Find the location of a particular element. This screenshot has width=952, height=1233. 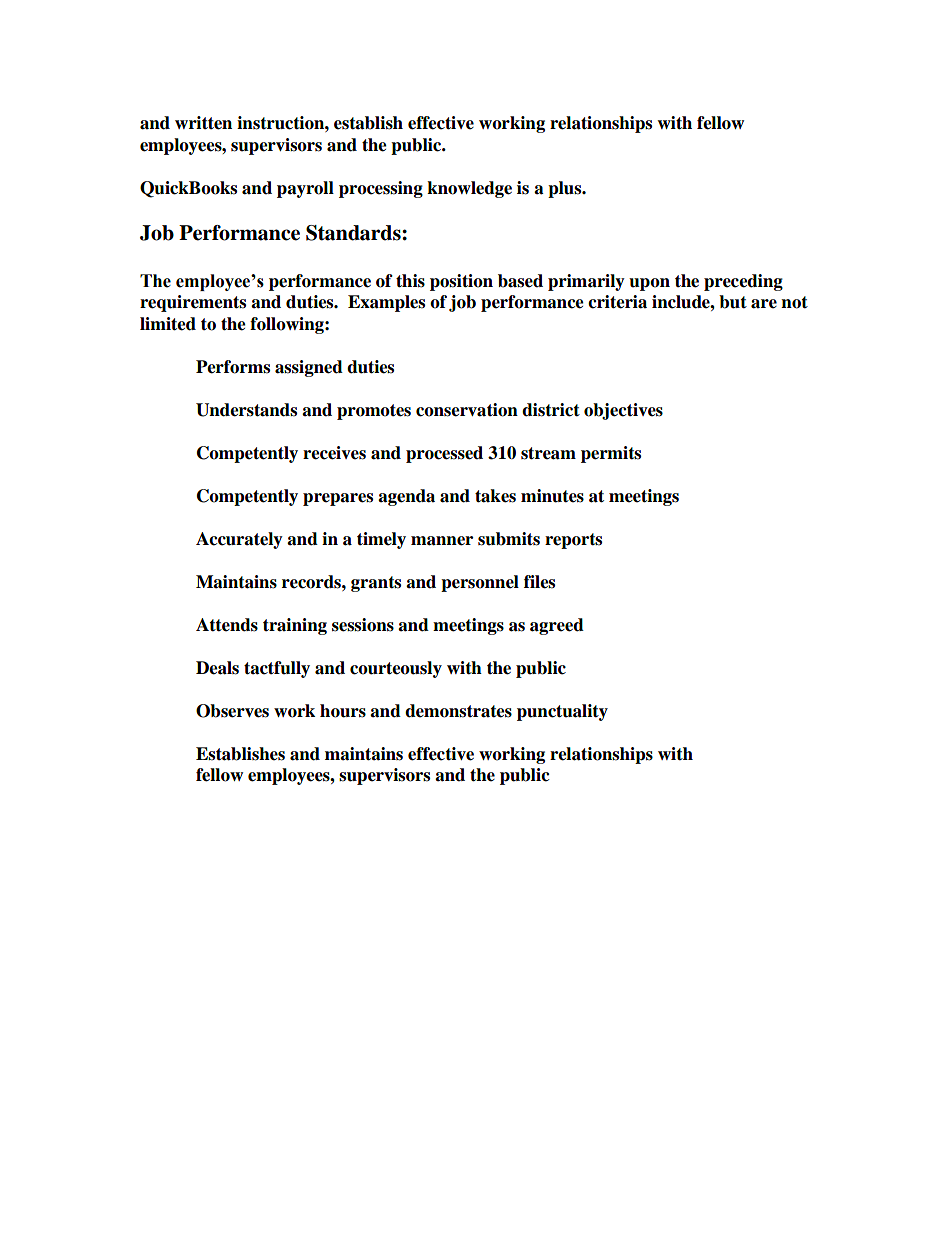

demonstrates is located at coordinates (458, 711).
